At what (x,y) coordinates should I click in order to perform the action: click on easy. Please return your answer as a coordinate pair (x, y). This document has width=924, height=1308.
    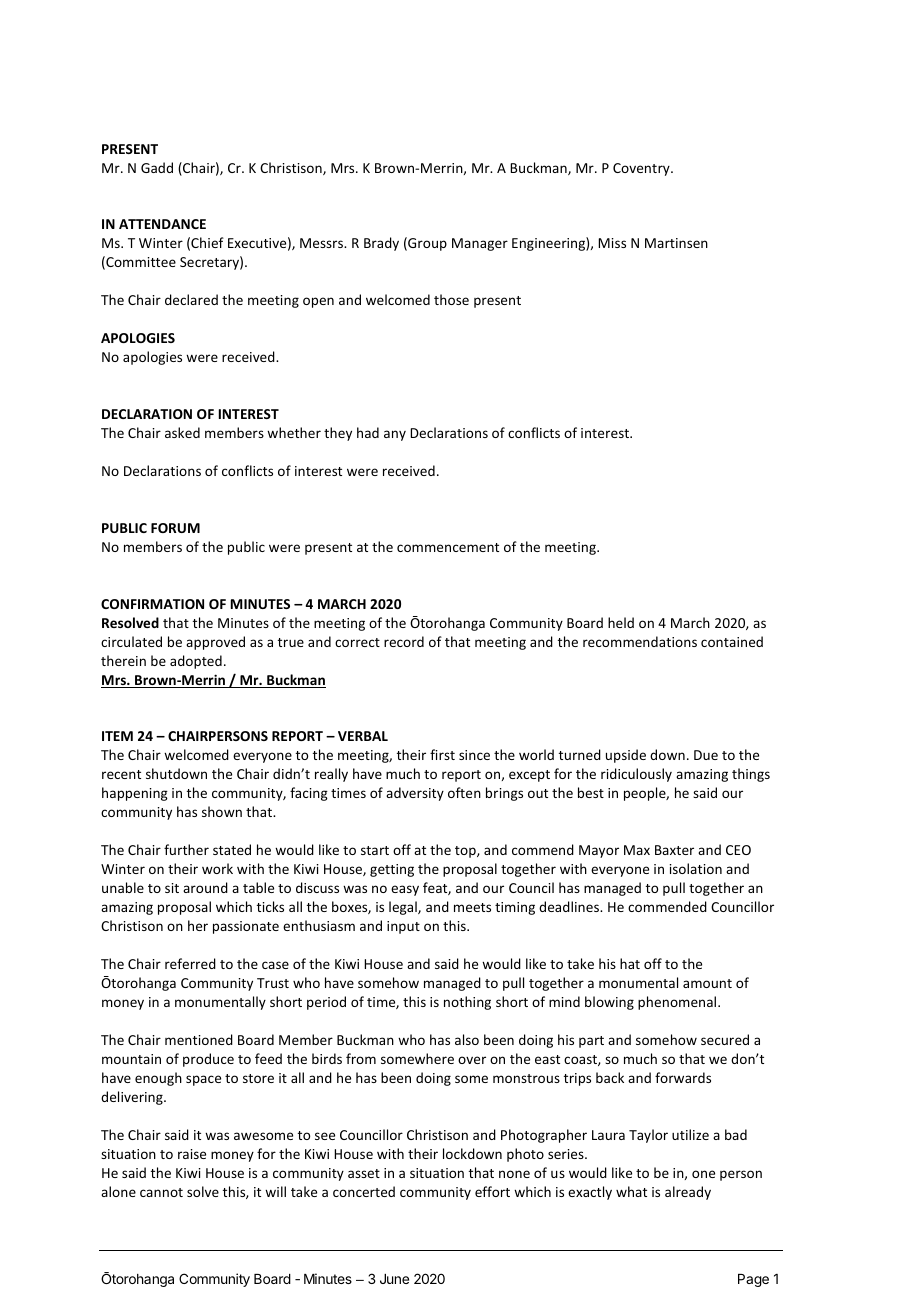
    Looking at the image, I should click on (405, 890).
